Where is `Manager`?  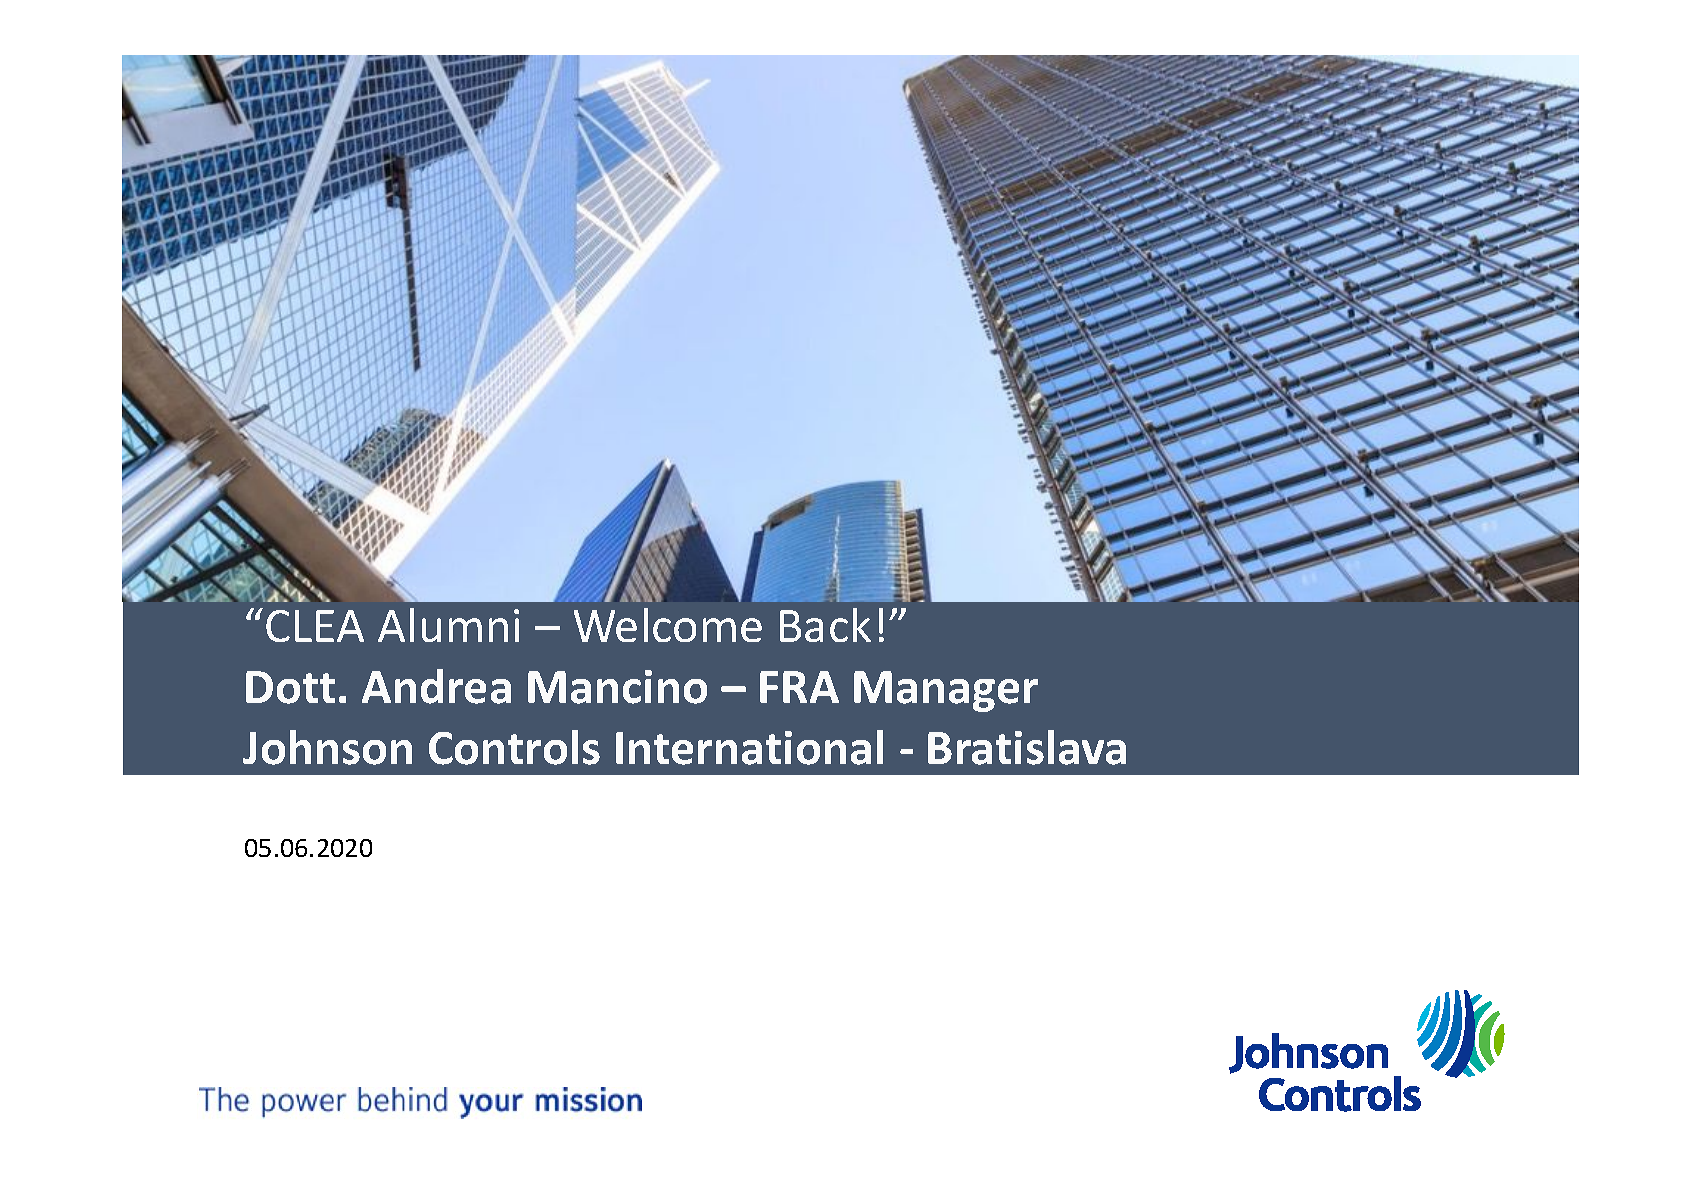
Manager is located at coordinates (946, 691).
